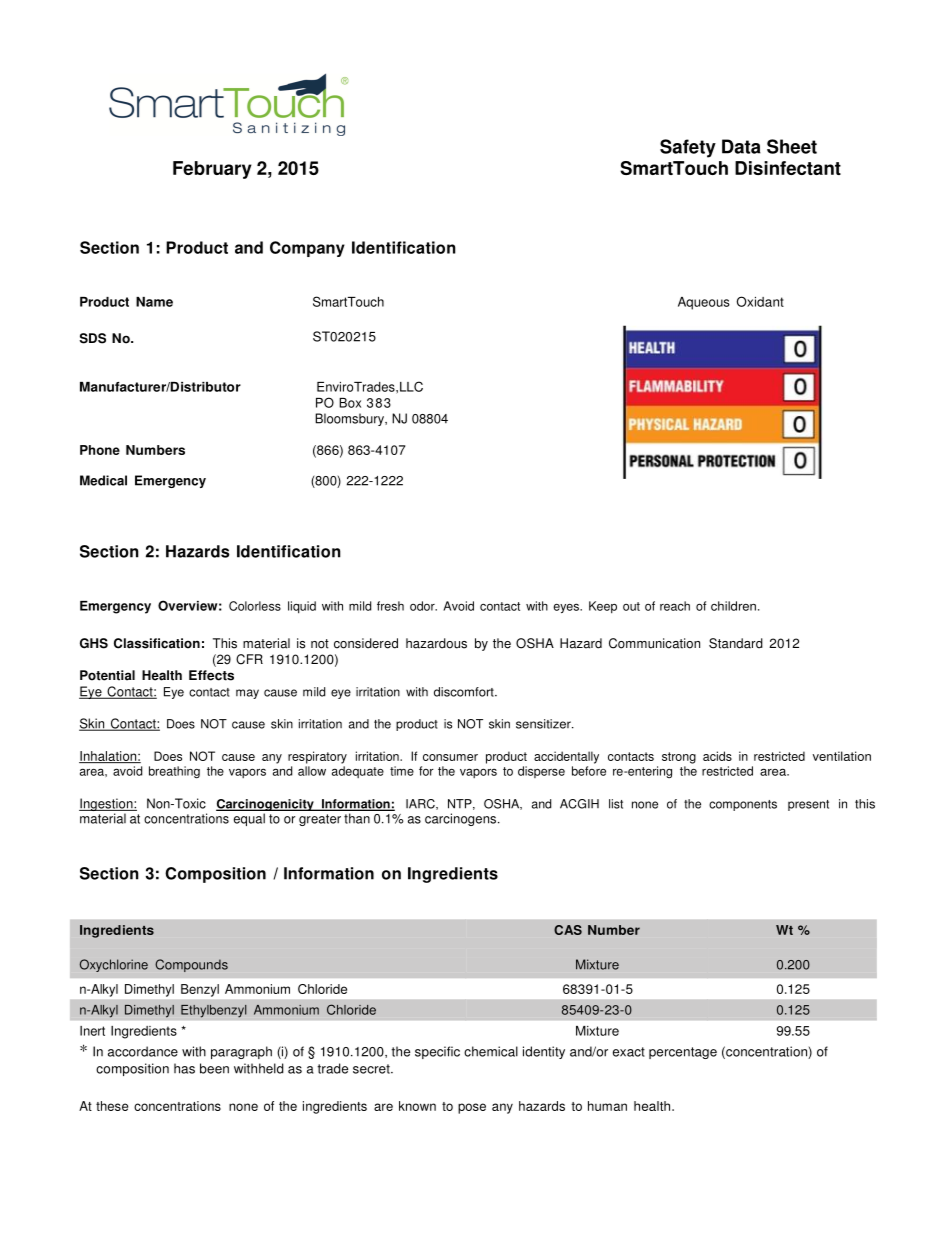 This document has width=952, height=1233. Describe the element at coordinates (733, 606) in the document. I see `children` at that location.
